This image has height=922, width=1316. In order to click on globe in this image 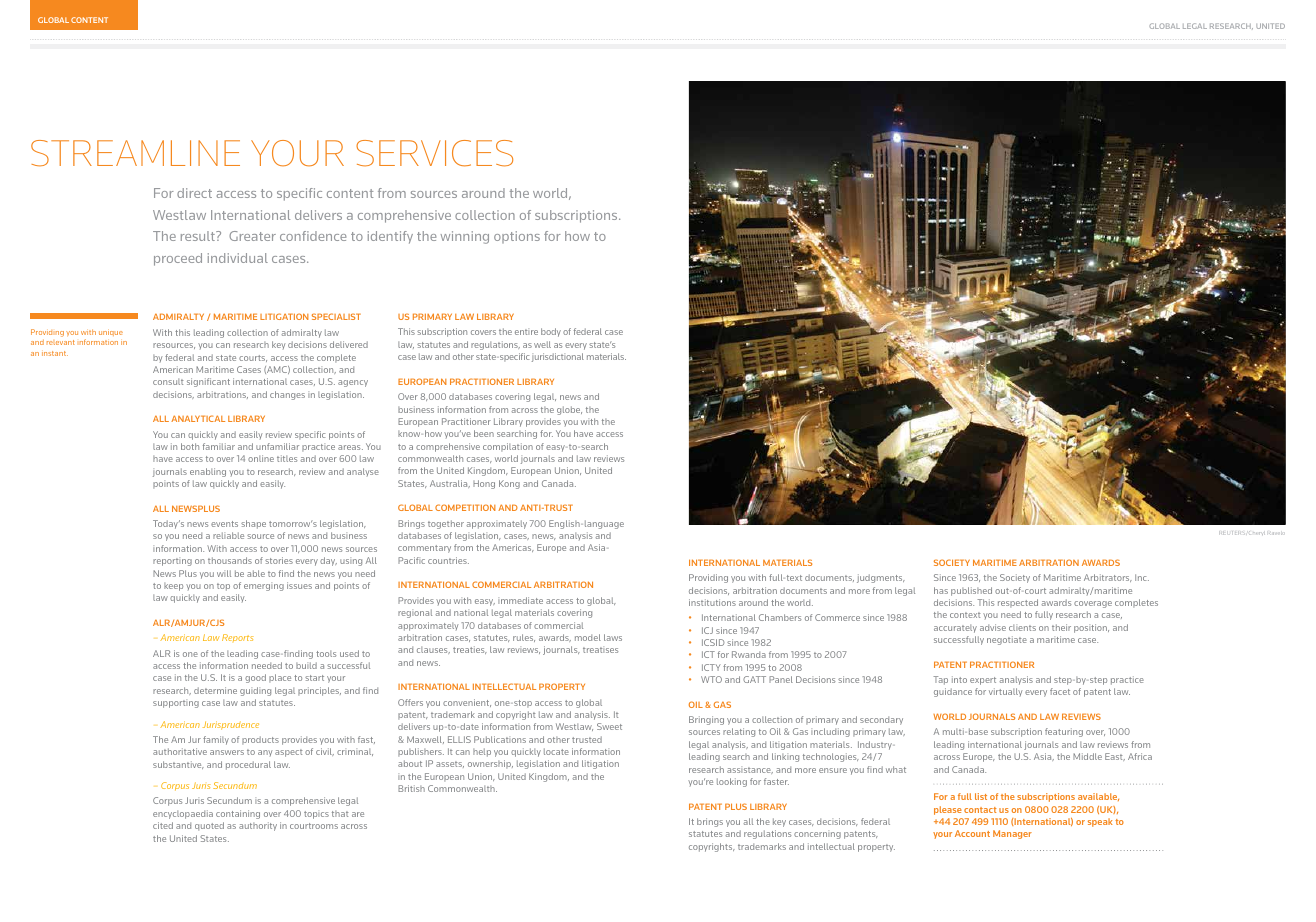, I will do `click(569, 410)`.
